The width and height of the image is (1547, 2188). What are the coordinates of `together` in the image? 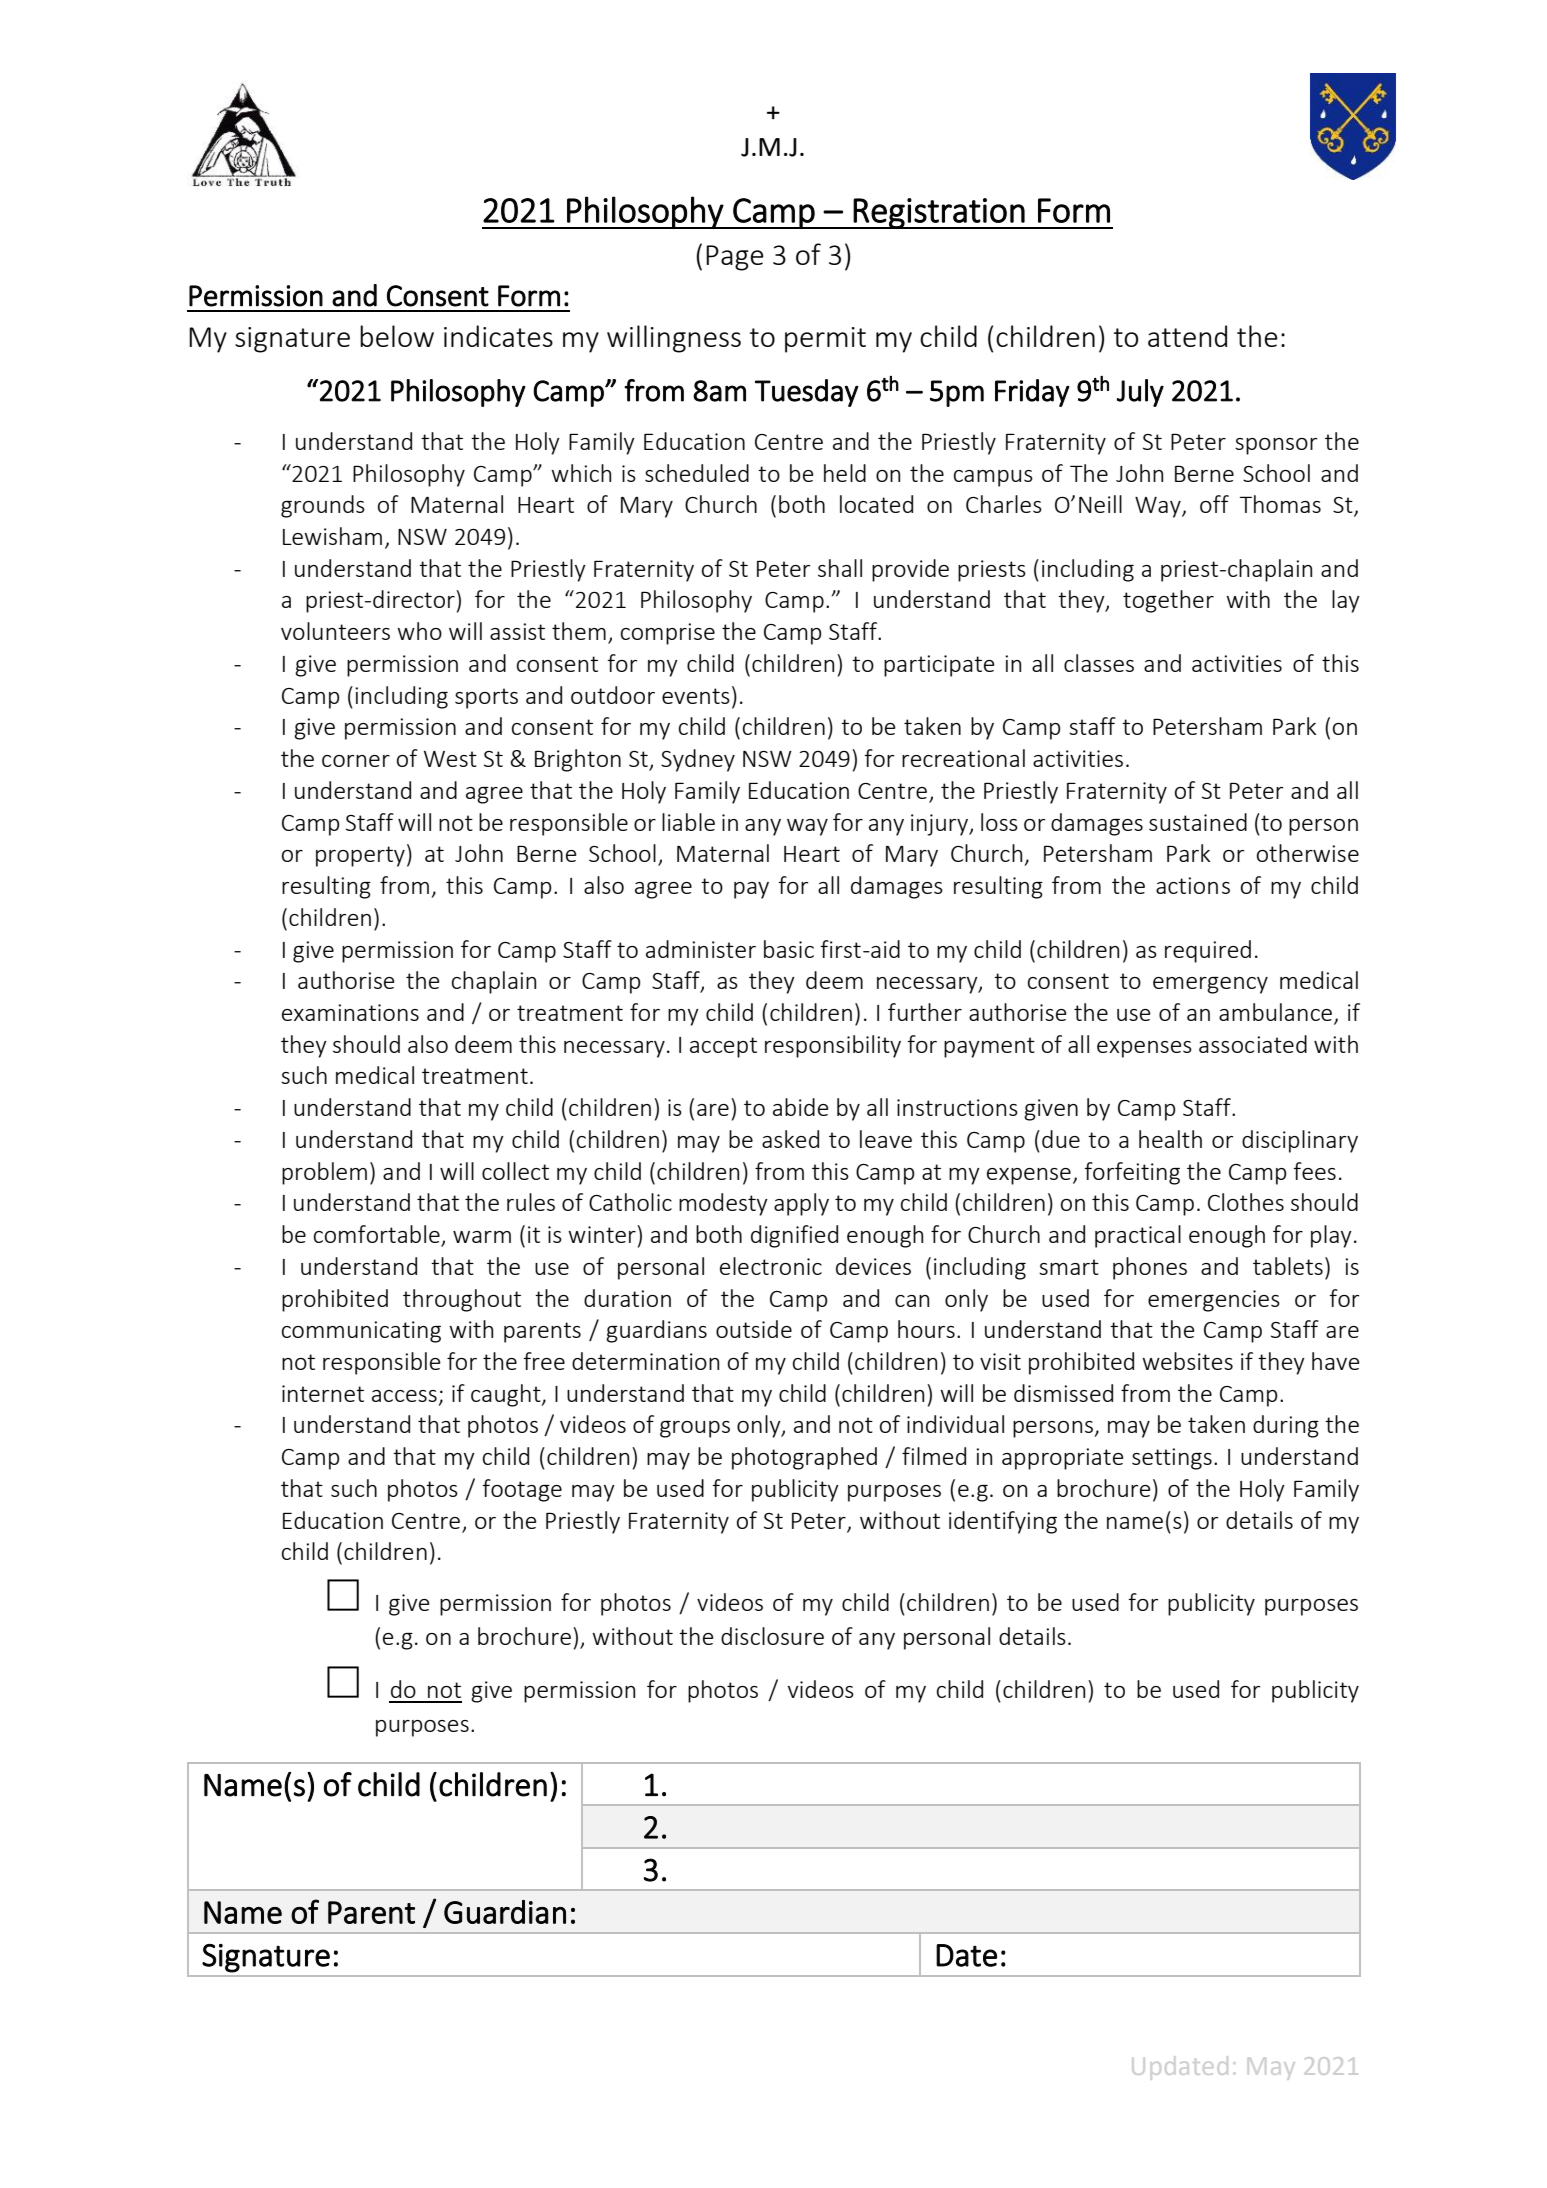 It's located at (1168, 601).
